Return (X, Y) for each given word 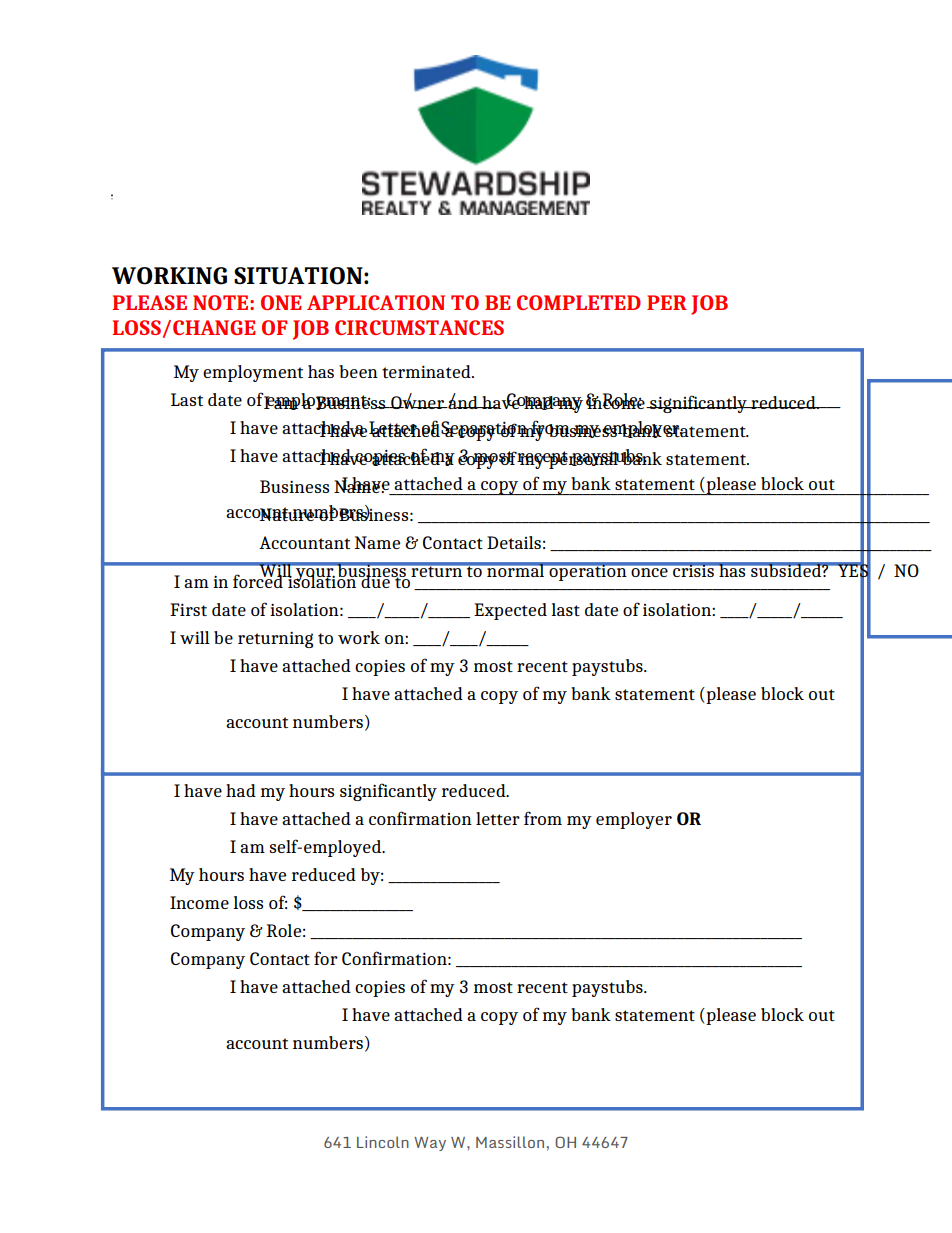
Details (514, 542)
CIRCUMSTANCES (419, 327)
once (649, 572)
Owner (418, 401)
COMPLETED (579, 302)
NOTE (222, 302)
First (188, 609)
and (463, 401)
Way (430, 1144)
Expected (510, 611)
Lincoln (383, 1142)
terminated (427, 371)
